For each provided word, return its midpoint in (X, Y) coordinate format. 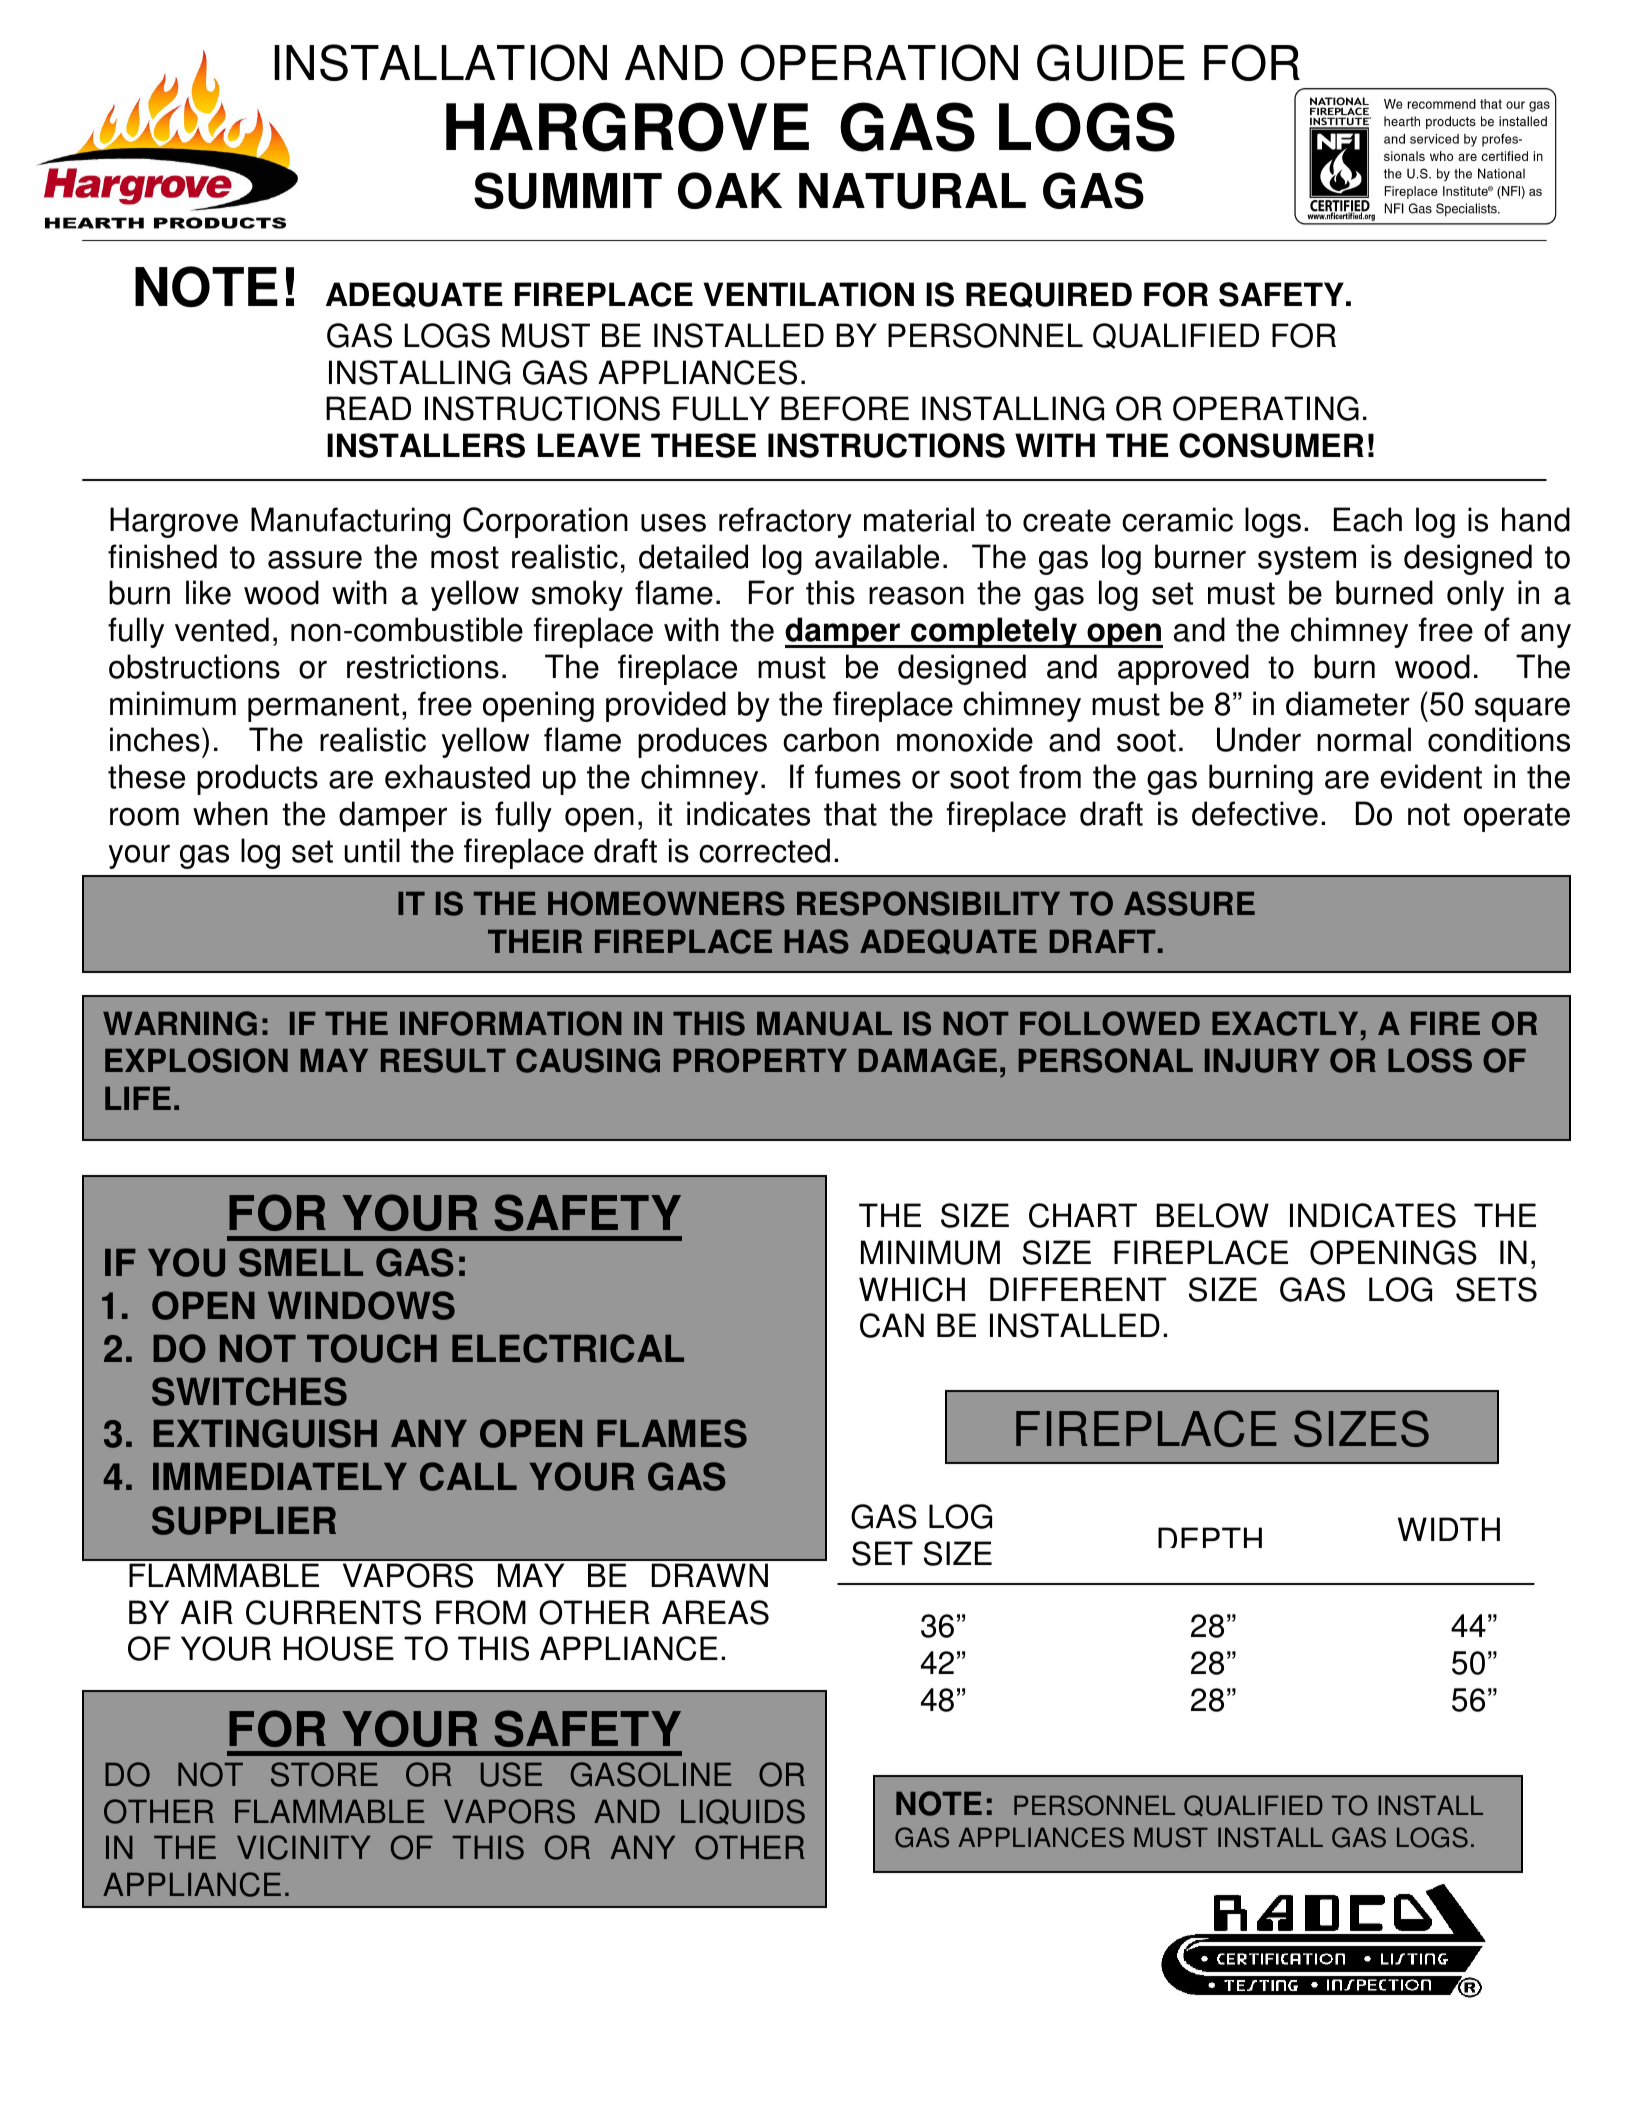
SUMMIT (568, 190)
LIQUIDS (743, 1812)
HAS (816, 941)
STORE (324, 1774)
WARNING (180, 1023)
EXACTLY (1285, 1023)
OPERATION (879, 62)
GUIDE (1111, 62)
